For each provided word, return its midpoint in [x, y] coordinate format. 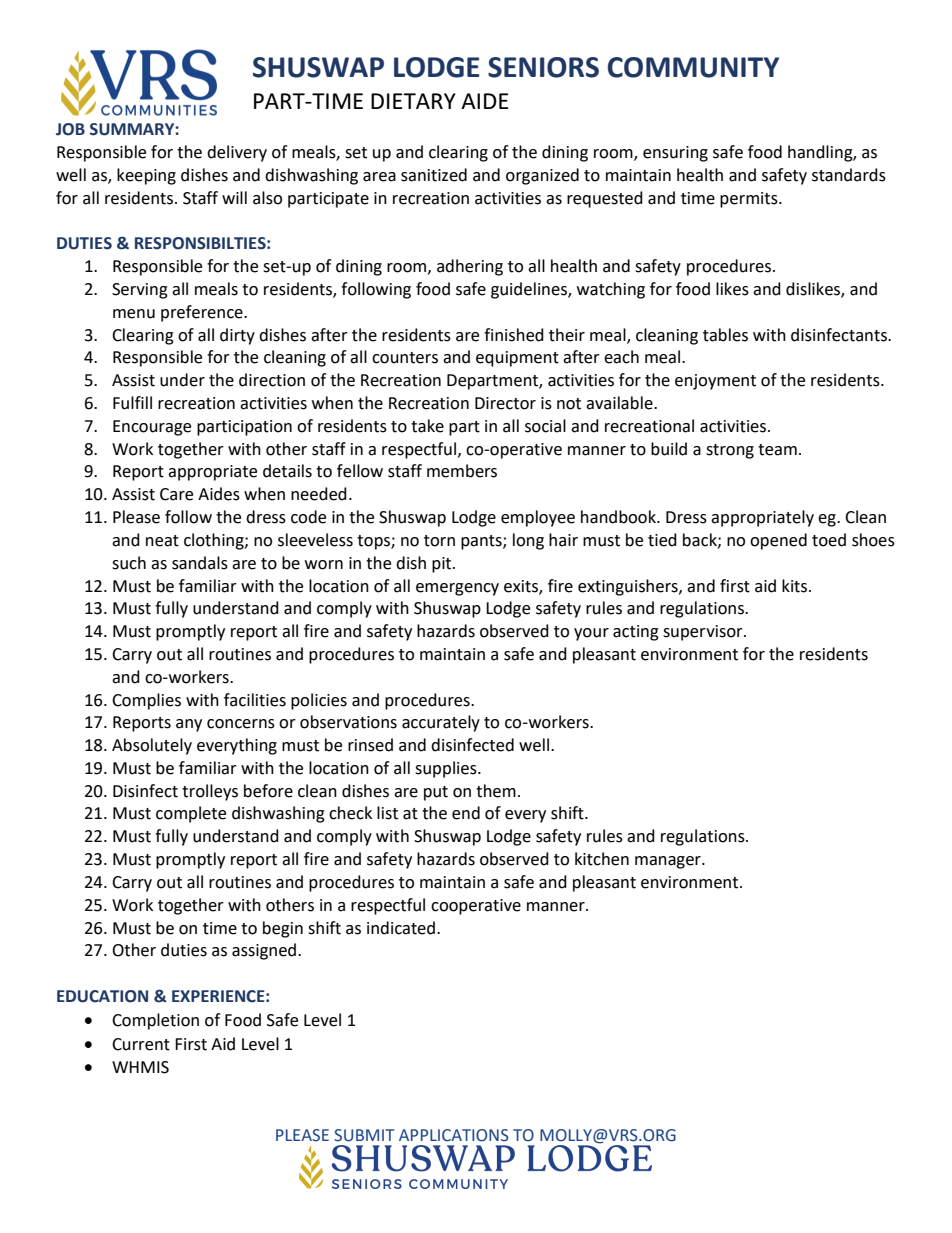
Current [141, 1044]
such [129, 563]
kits [796, 586]
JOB [70, 129]
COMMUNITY [693, 67]
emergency [457, 589]
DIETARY [413, 101]
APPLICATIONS [454, 1135]
